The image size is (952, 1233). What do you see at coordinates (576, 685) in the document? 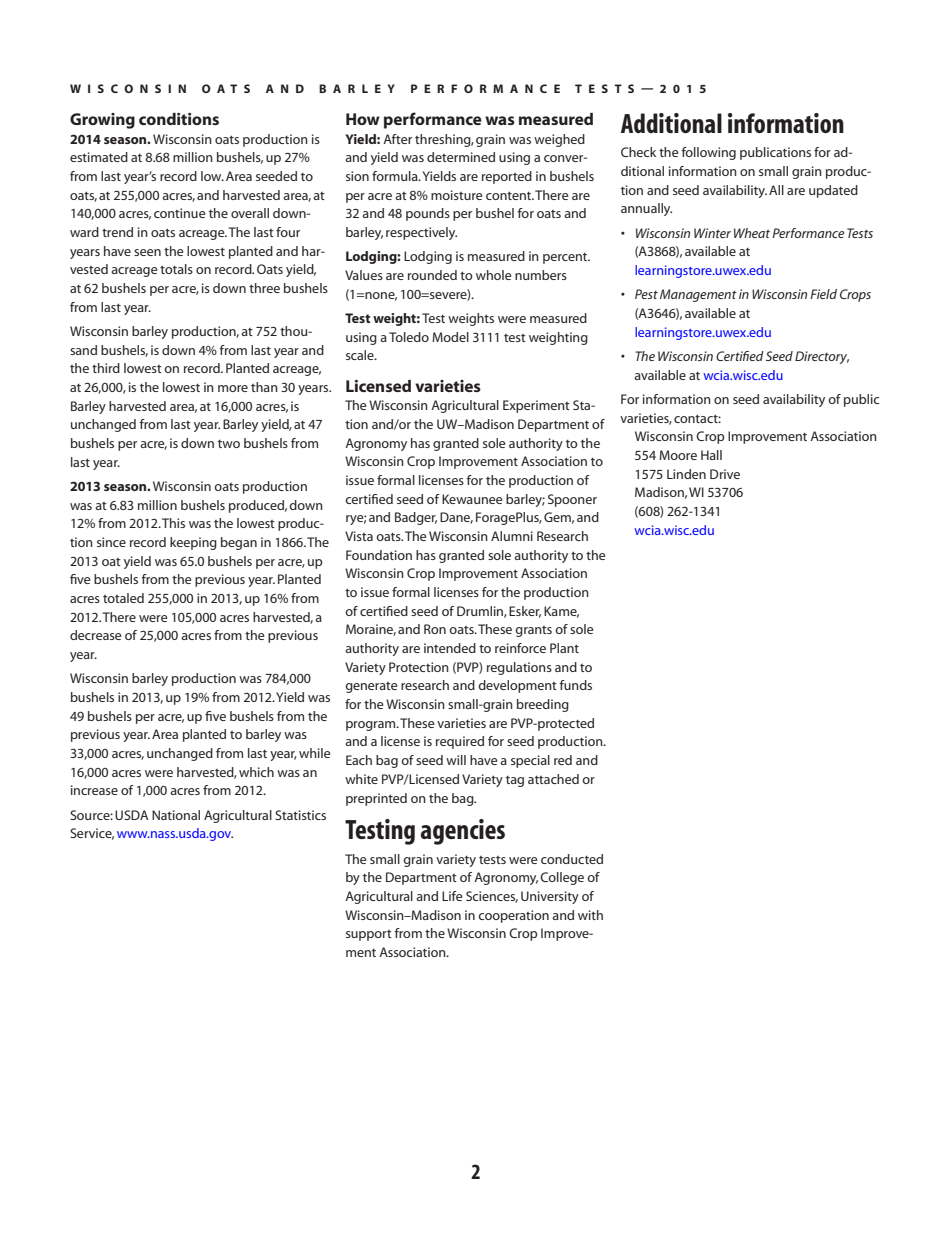
I see `funds` at bounding box center [576, 685].
